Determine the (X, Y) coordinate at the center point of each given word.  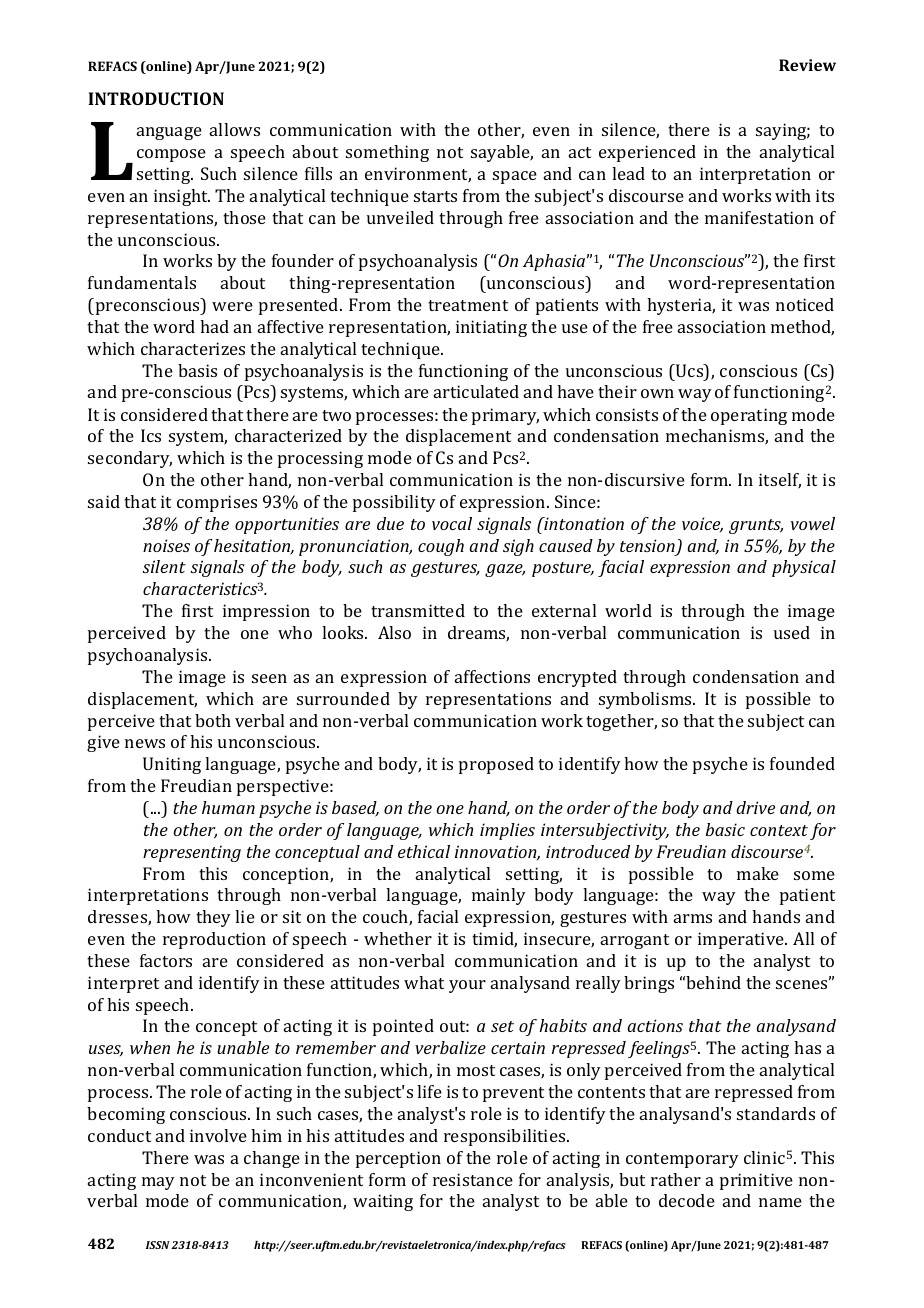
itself (780, 481)
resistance (473, 1179)
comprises (217, 503)
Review (807, 65)
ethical (424, 851)
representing (192, 853)
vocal (452, 523)
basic (725, 829)
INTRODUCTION (156, 98)
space (515, 177)
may (158, 1183)
